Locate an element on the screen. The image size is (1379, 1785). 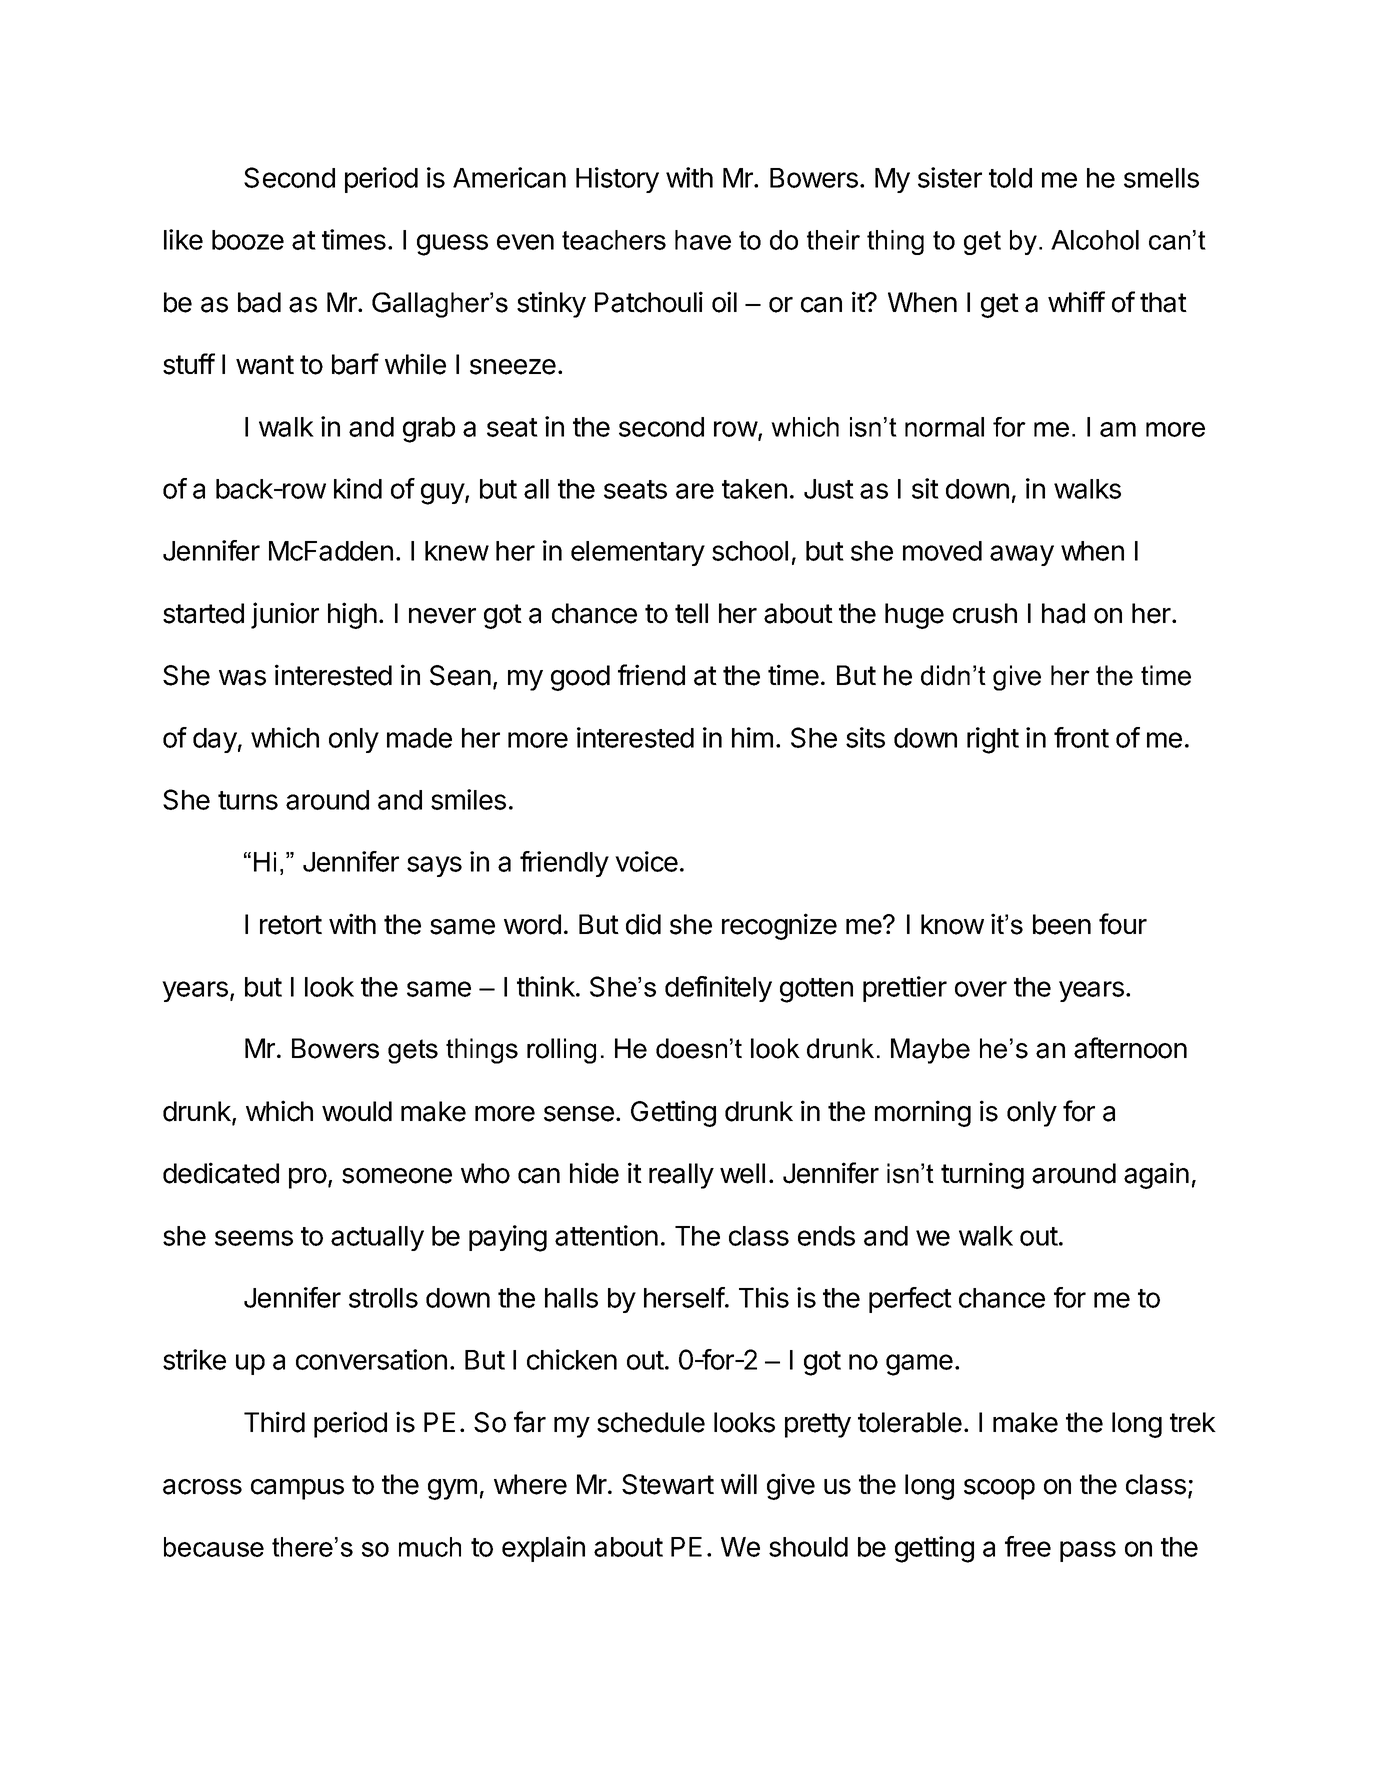
pro is located at coordinates (308, 1178).
